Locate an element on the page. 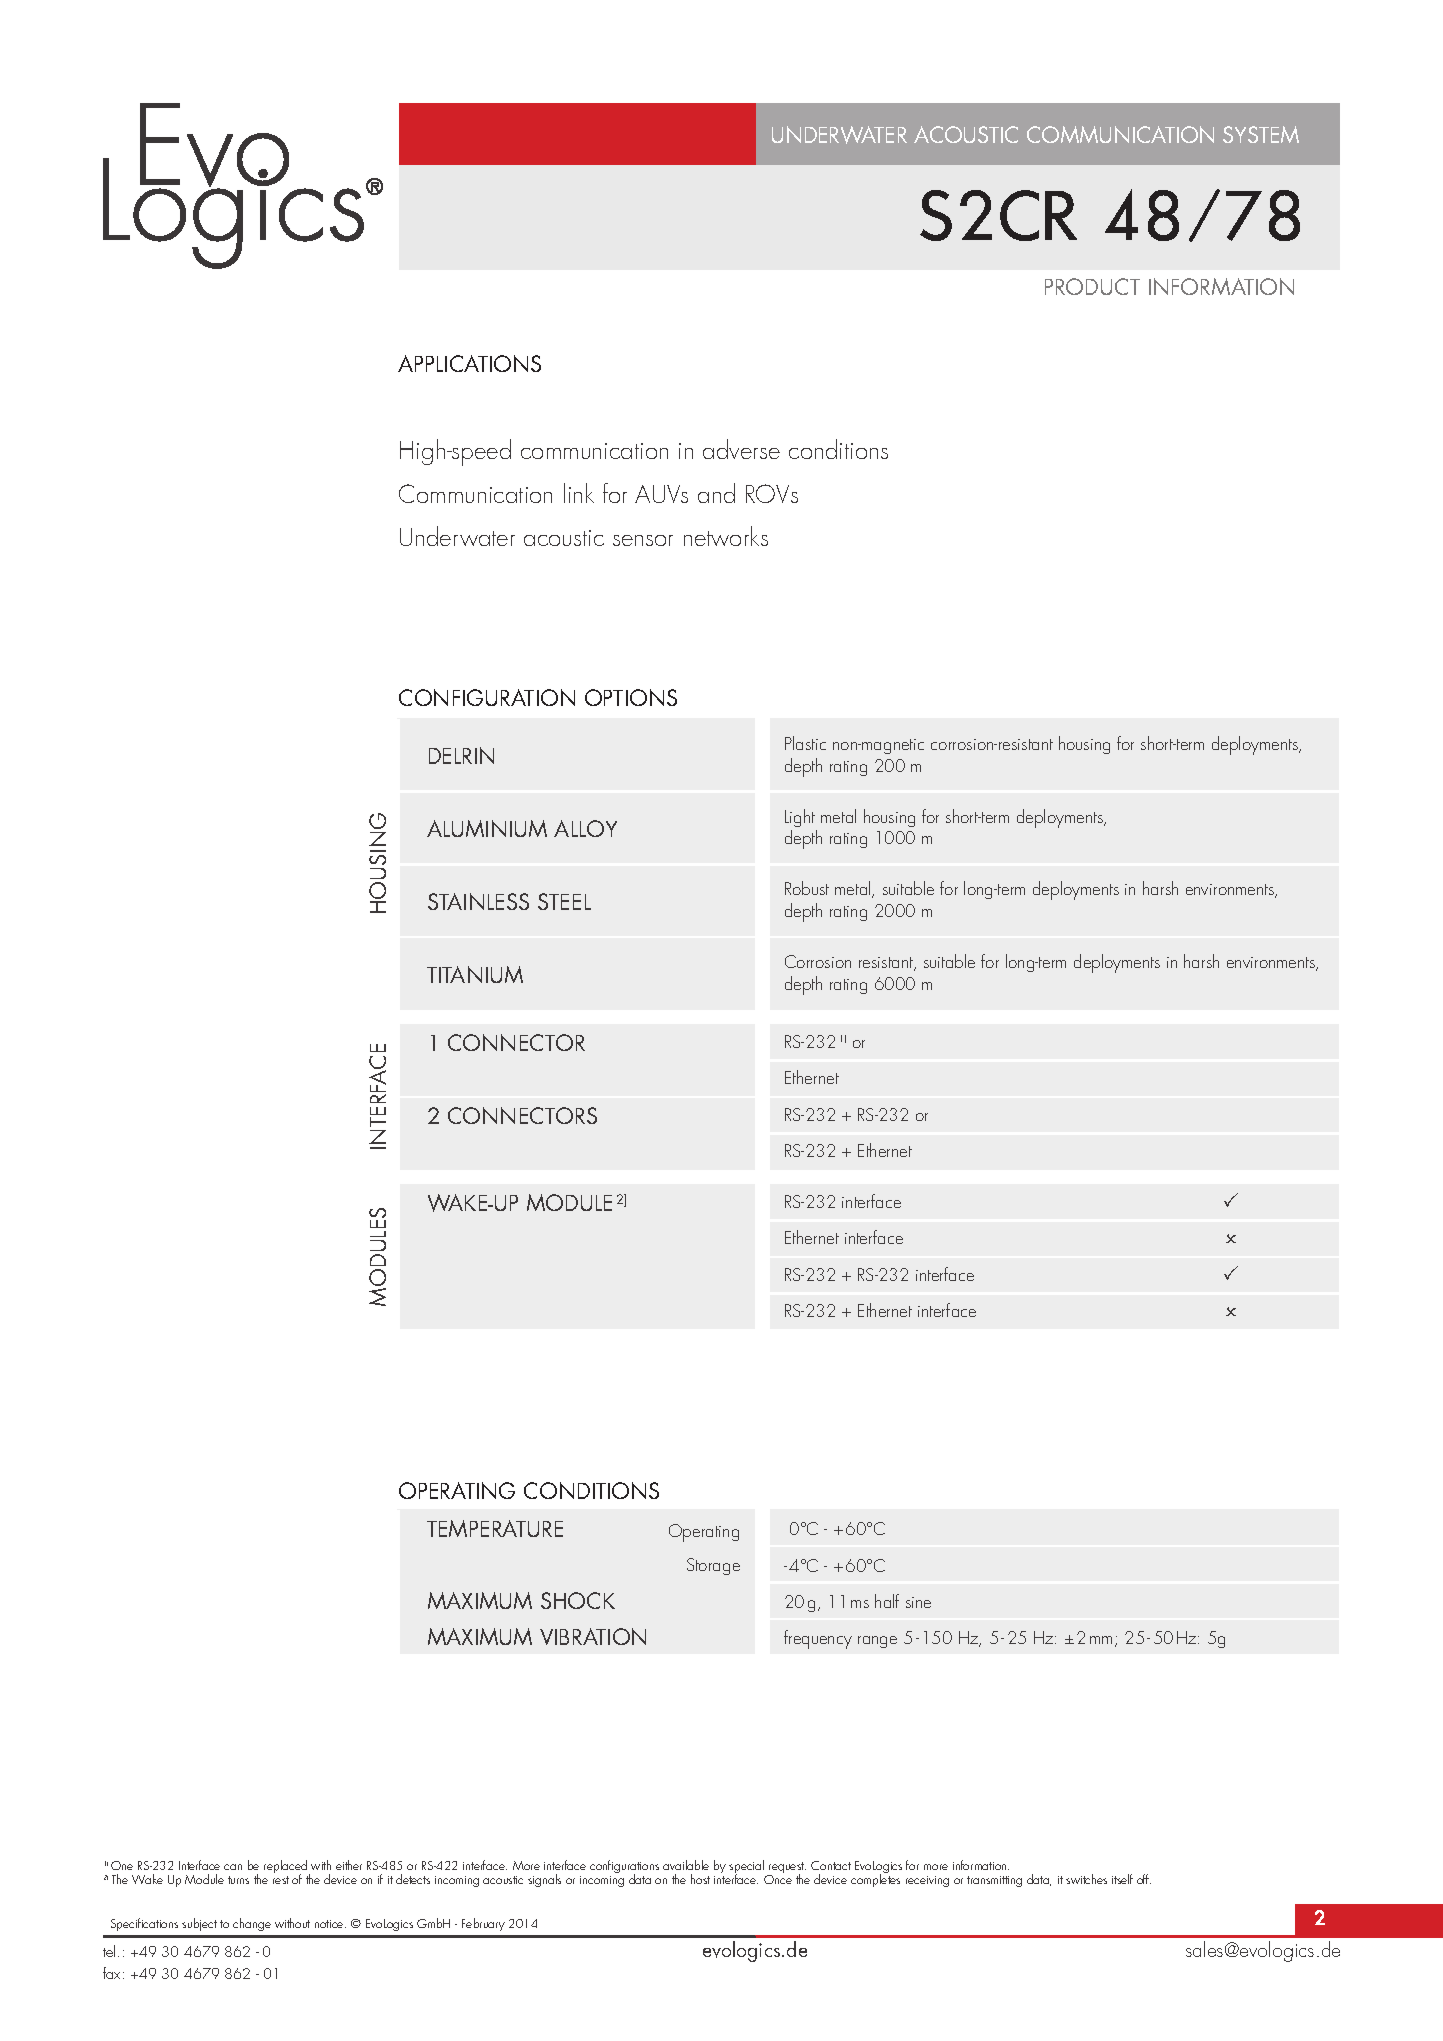  adverse is located at coordinates (741, 449).
